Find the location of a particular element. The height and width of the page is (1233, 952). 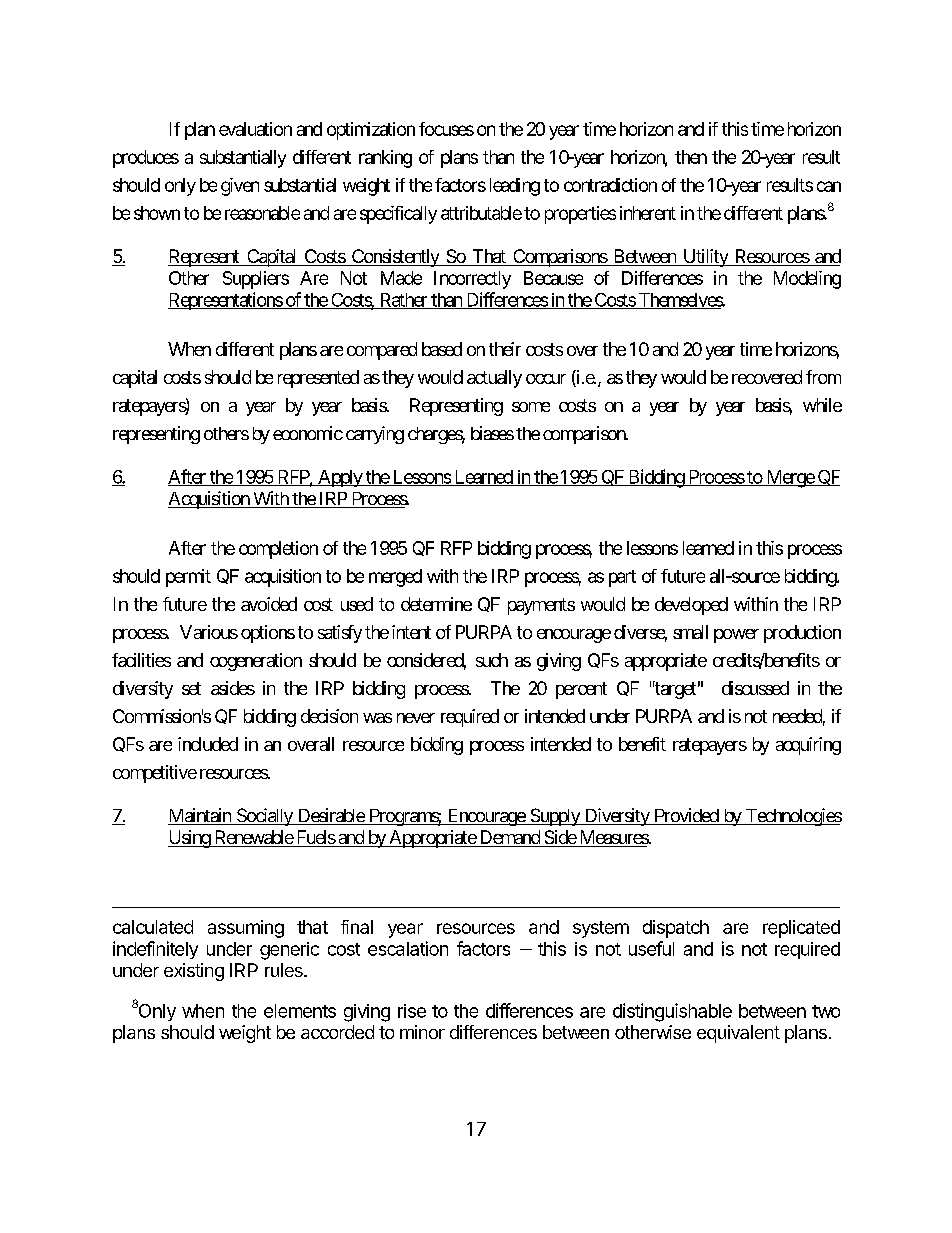

Provided is located at coordinates (686, 816).
